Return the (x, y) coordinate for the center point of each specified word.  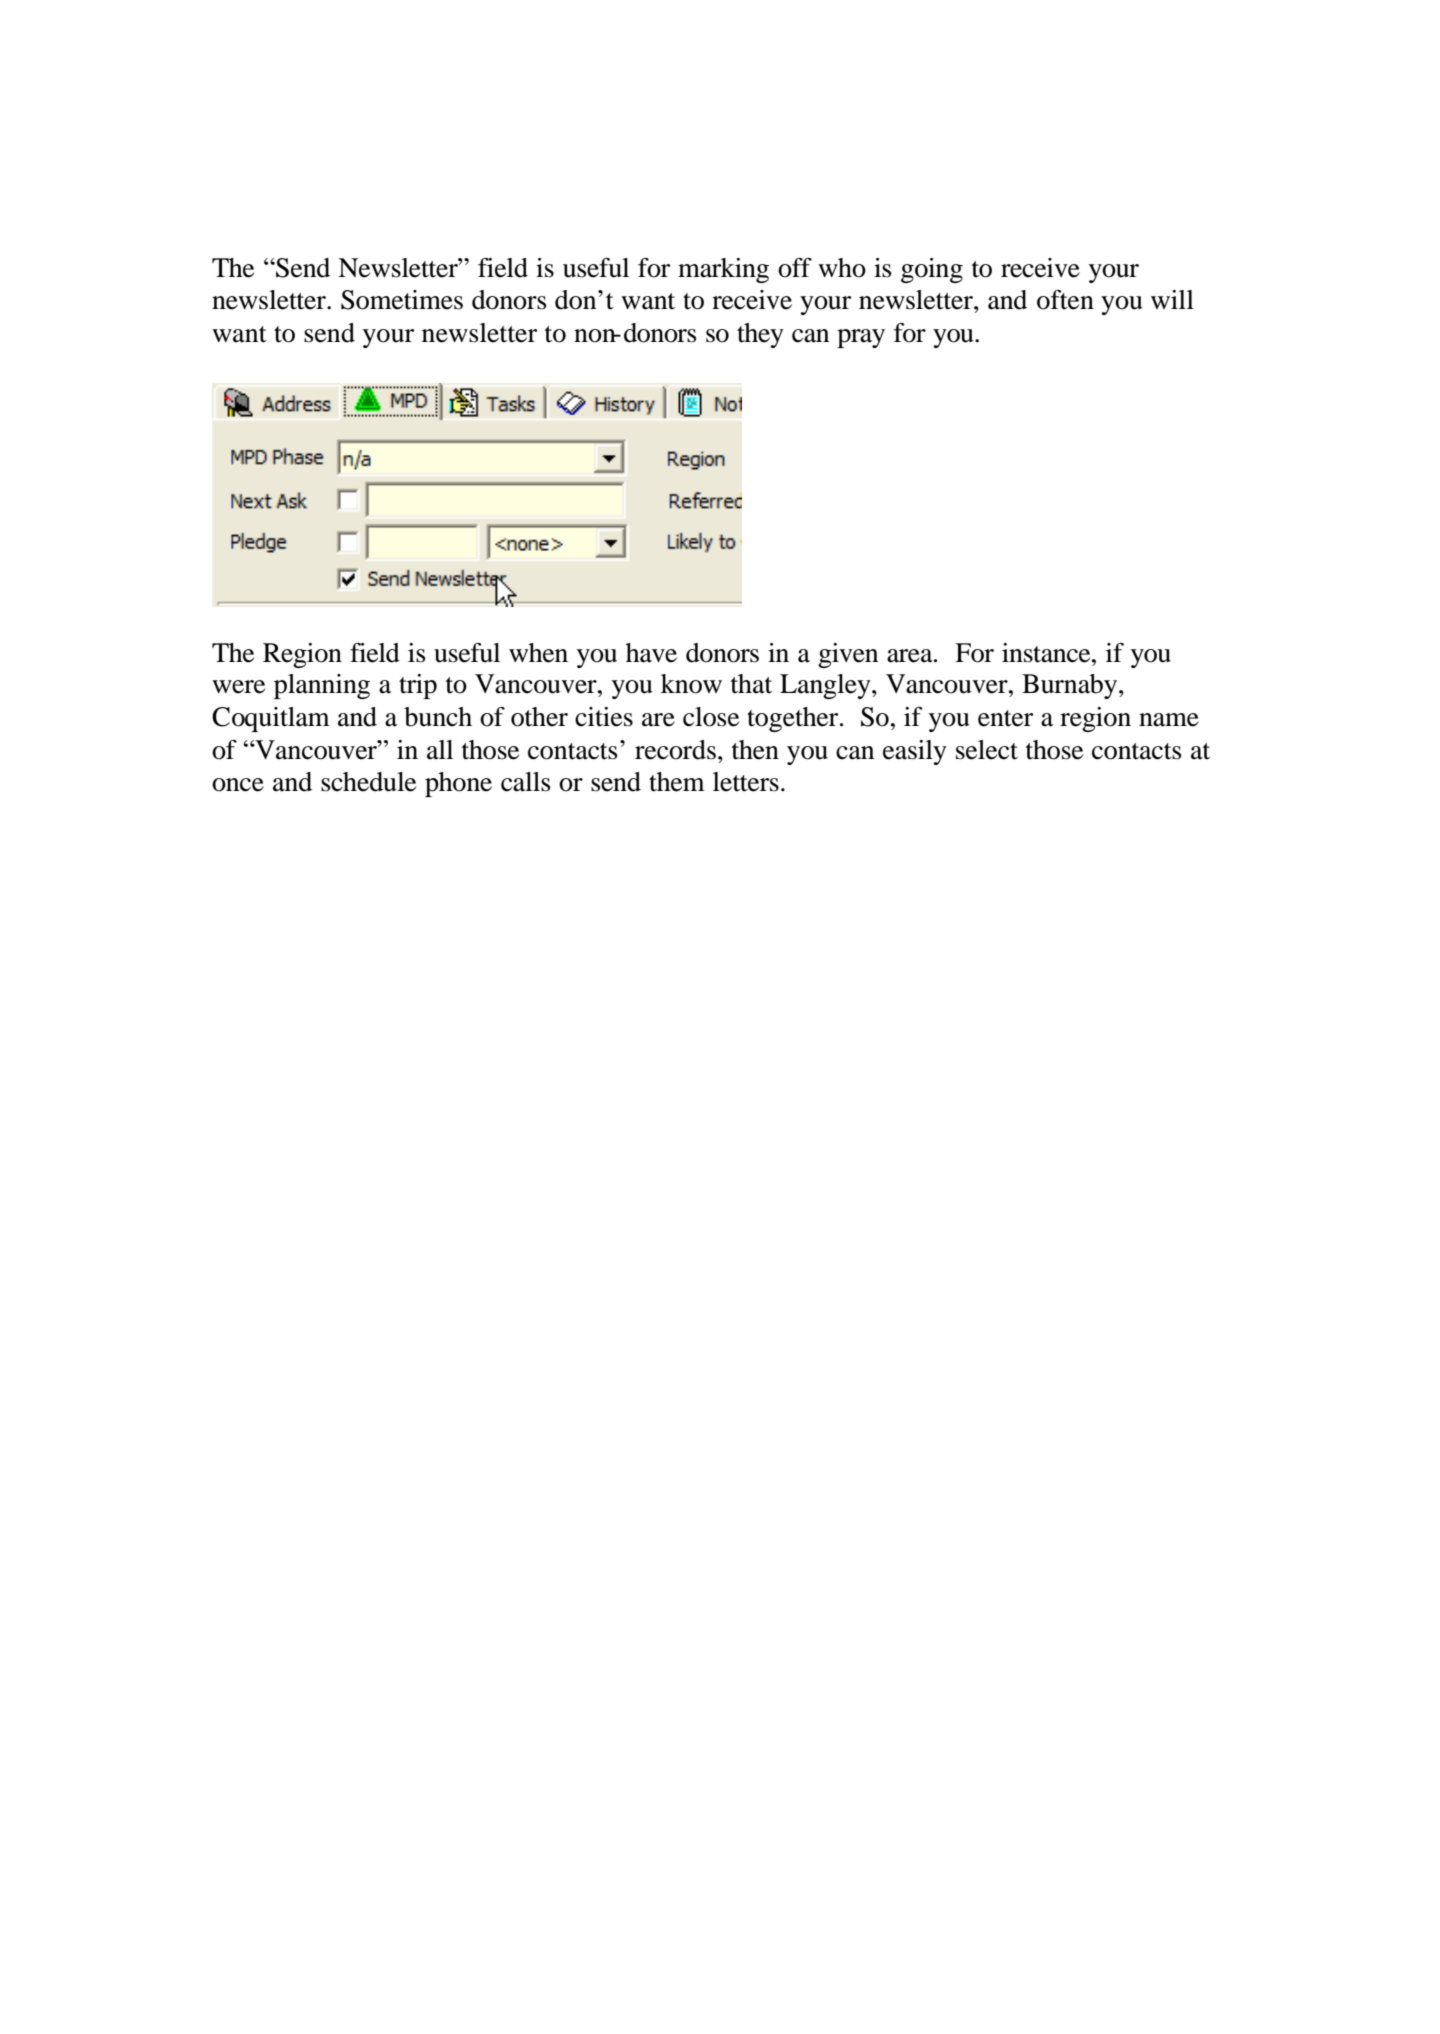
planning (322, 686)
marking (723, 270)
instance (1047, 653)
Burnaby (1071, 686)
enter (1005, 718)
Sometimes (402, 300)
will (1172, 299)
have (651, 653)
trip (418, 686)
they (760, 335)
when (538, 653)
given (848, 655)
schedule (368, 782)
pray (861, 338)
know (691, 684)
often (1065, 300)
